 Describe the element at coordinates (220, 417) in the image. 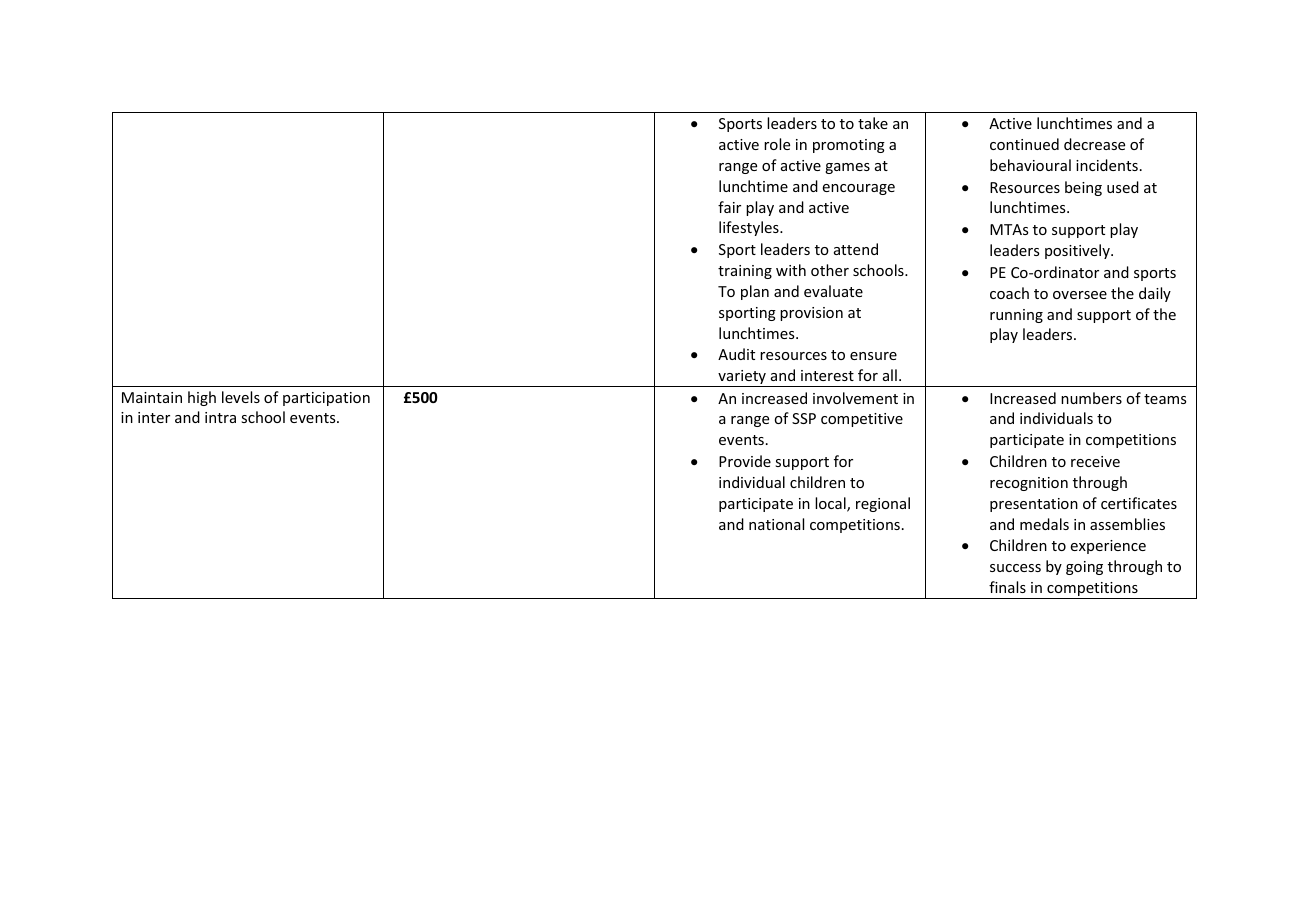

I see `intra` at that location.
